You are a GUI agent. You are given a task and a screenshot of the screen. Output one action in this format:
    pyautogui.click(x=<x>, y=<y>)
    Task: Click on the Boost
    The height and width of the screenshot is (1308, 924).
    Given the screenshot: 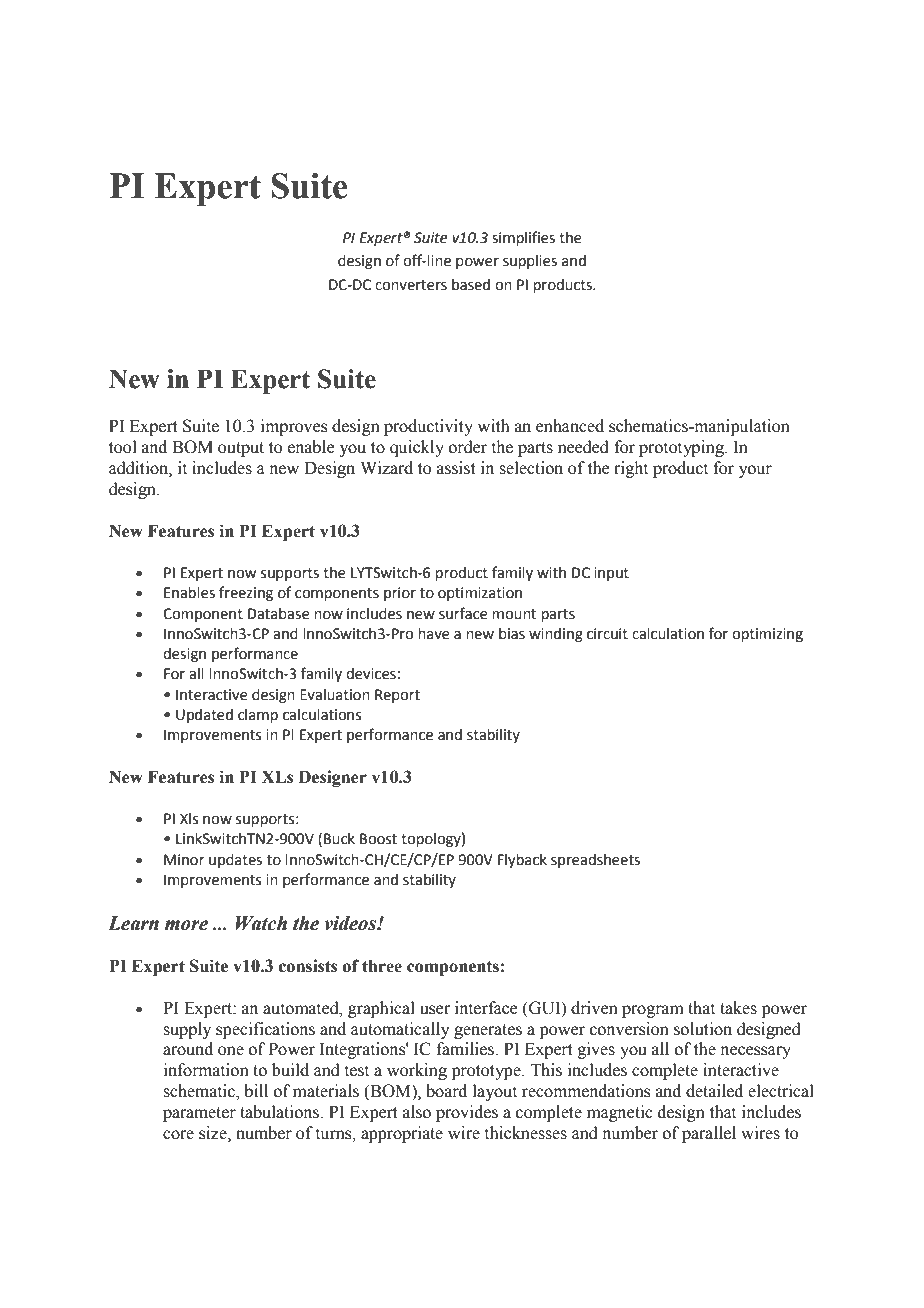 What is the action you would take?
    pyautogui.click(x=378, y=839)
